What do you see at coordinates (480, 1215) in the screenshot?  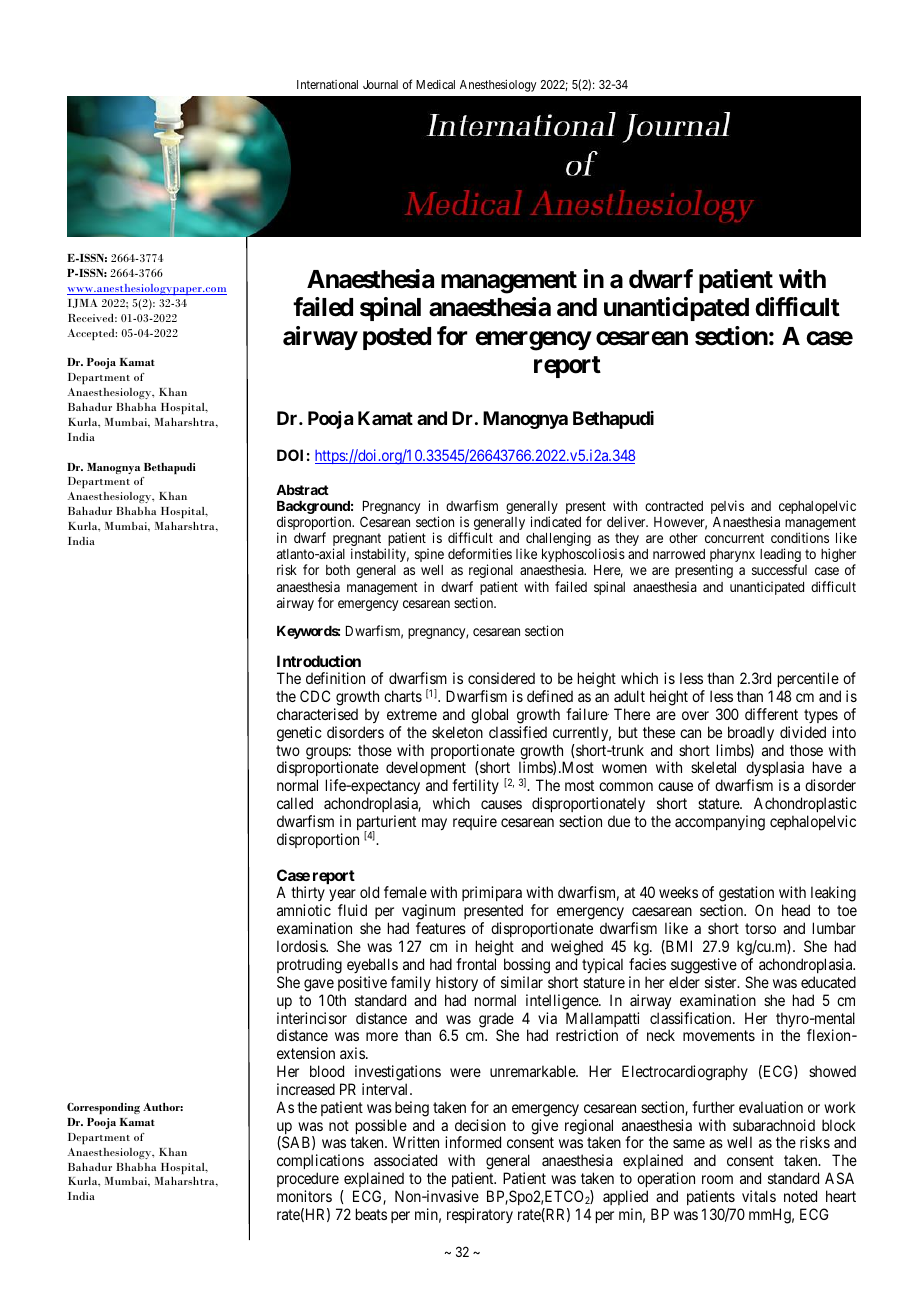 I see `respiratory` at bounding box center [480, 1215].
